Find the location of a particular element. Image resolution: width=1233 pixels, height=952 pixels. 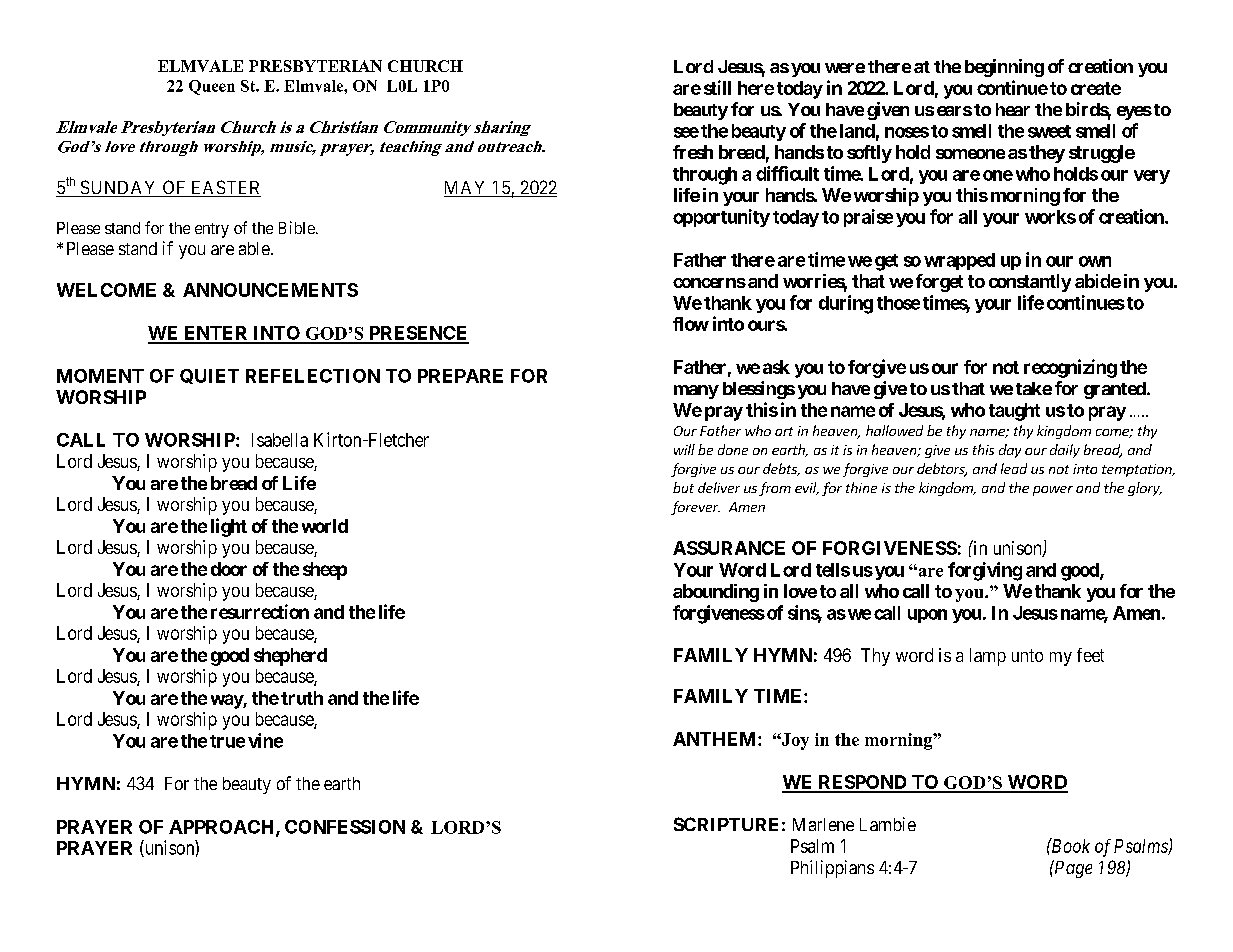

Queen is located at coordinates (212, 87).
